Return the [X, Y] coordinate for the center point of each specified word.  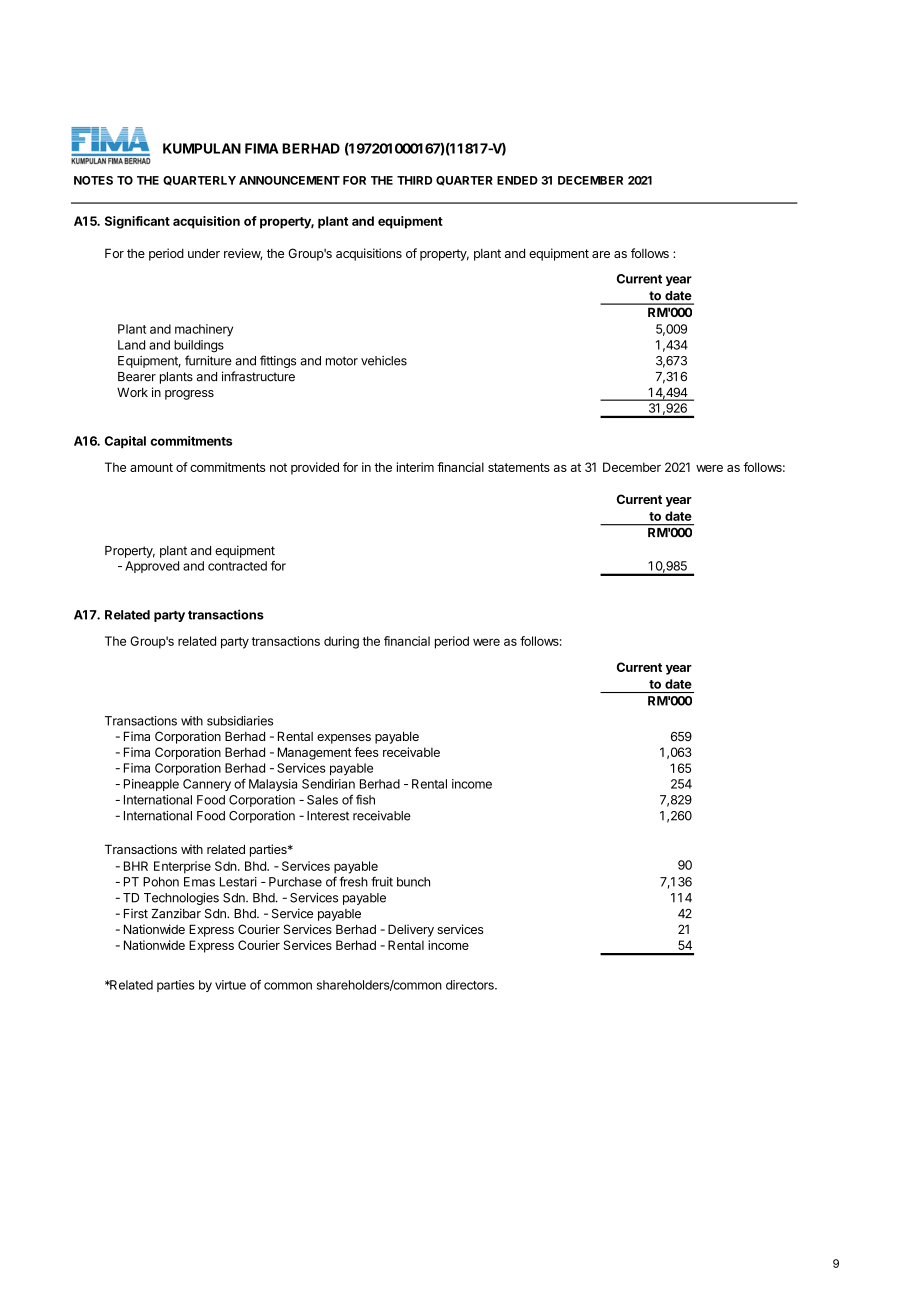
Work [132, 392]
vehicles [384, 361]
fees [366, 752]
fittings [278, 361]
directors [471, 985]
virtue [230, 985]
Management [315, 753]
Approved [152, 567]
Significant [137, 222]
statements [519, 467]
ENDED [517, 180]
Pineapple [151, 785]
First [136, 914]
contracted [237, 566]
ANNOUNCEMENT [289, 180]
